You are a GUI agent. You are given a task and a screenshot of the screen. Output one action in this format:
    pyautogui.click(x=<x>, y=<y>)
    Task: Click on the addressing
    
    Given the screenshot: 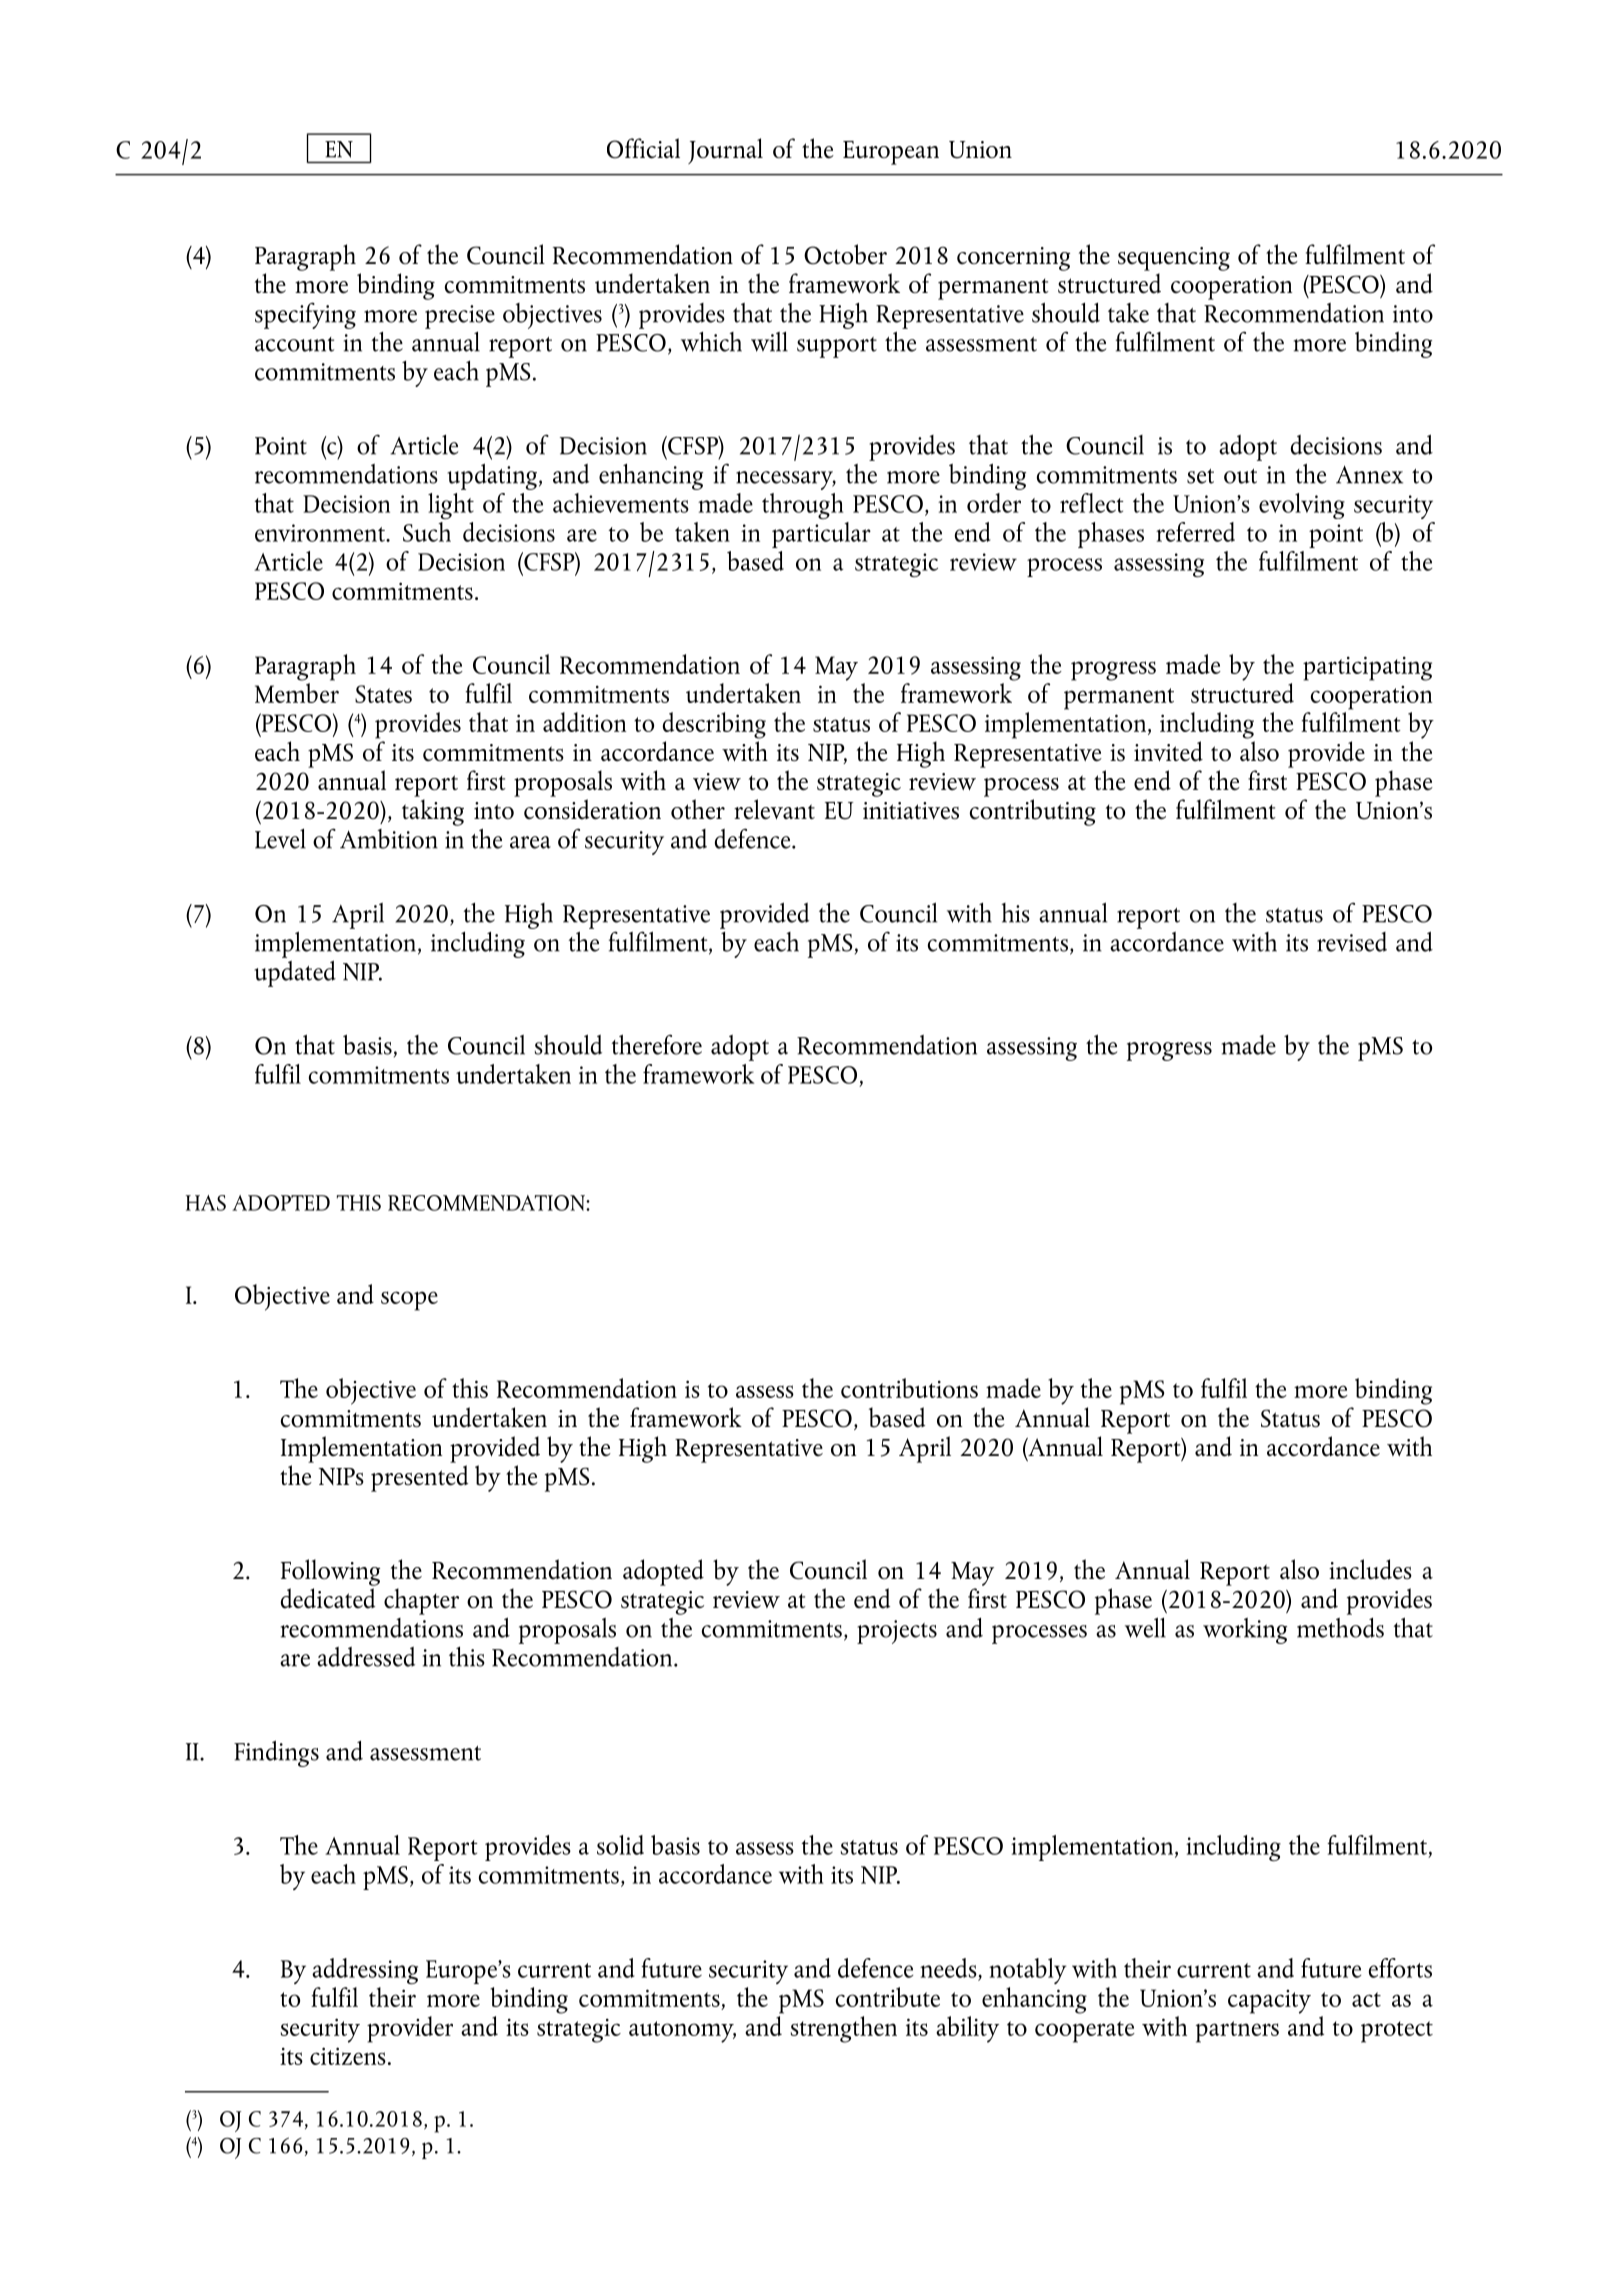 What is the action you would take?
    pyautogui.click(x=365, y=1971)
